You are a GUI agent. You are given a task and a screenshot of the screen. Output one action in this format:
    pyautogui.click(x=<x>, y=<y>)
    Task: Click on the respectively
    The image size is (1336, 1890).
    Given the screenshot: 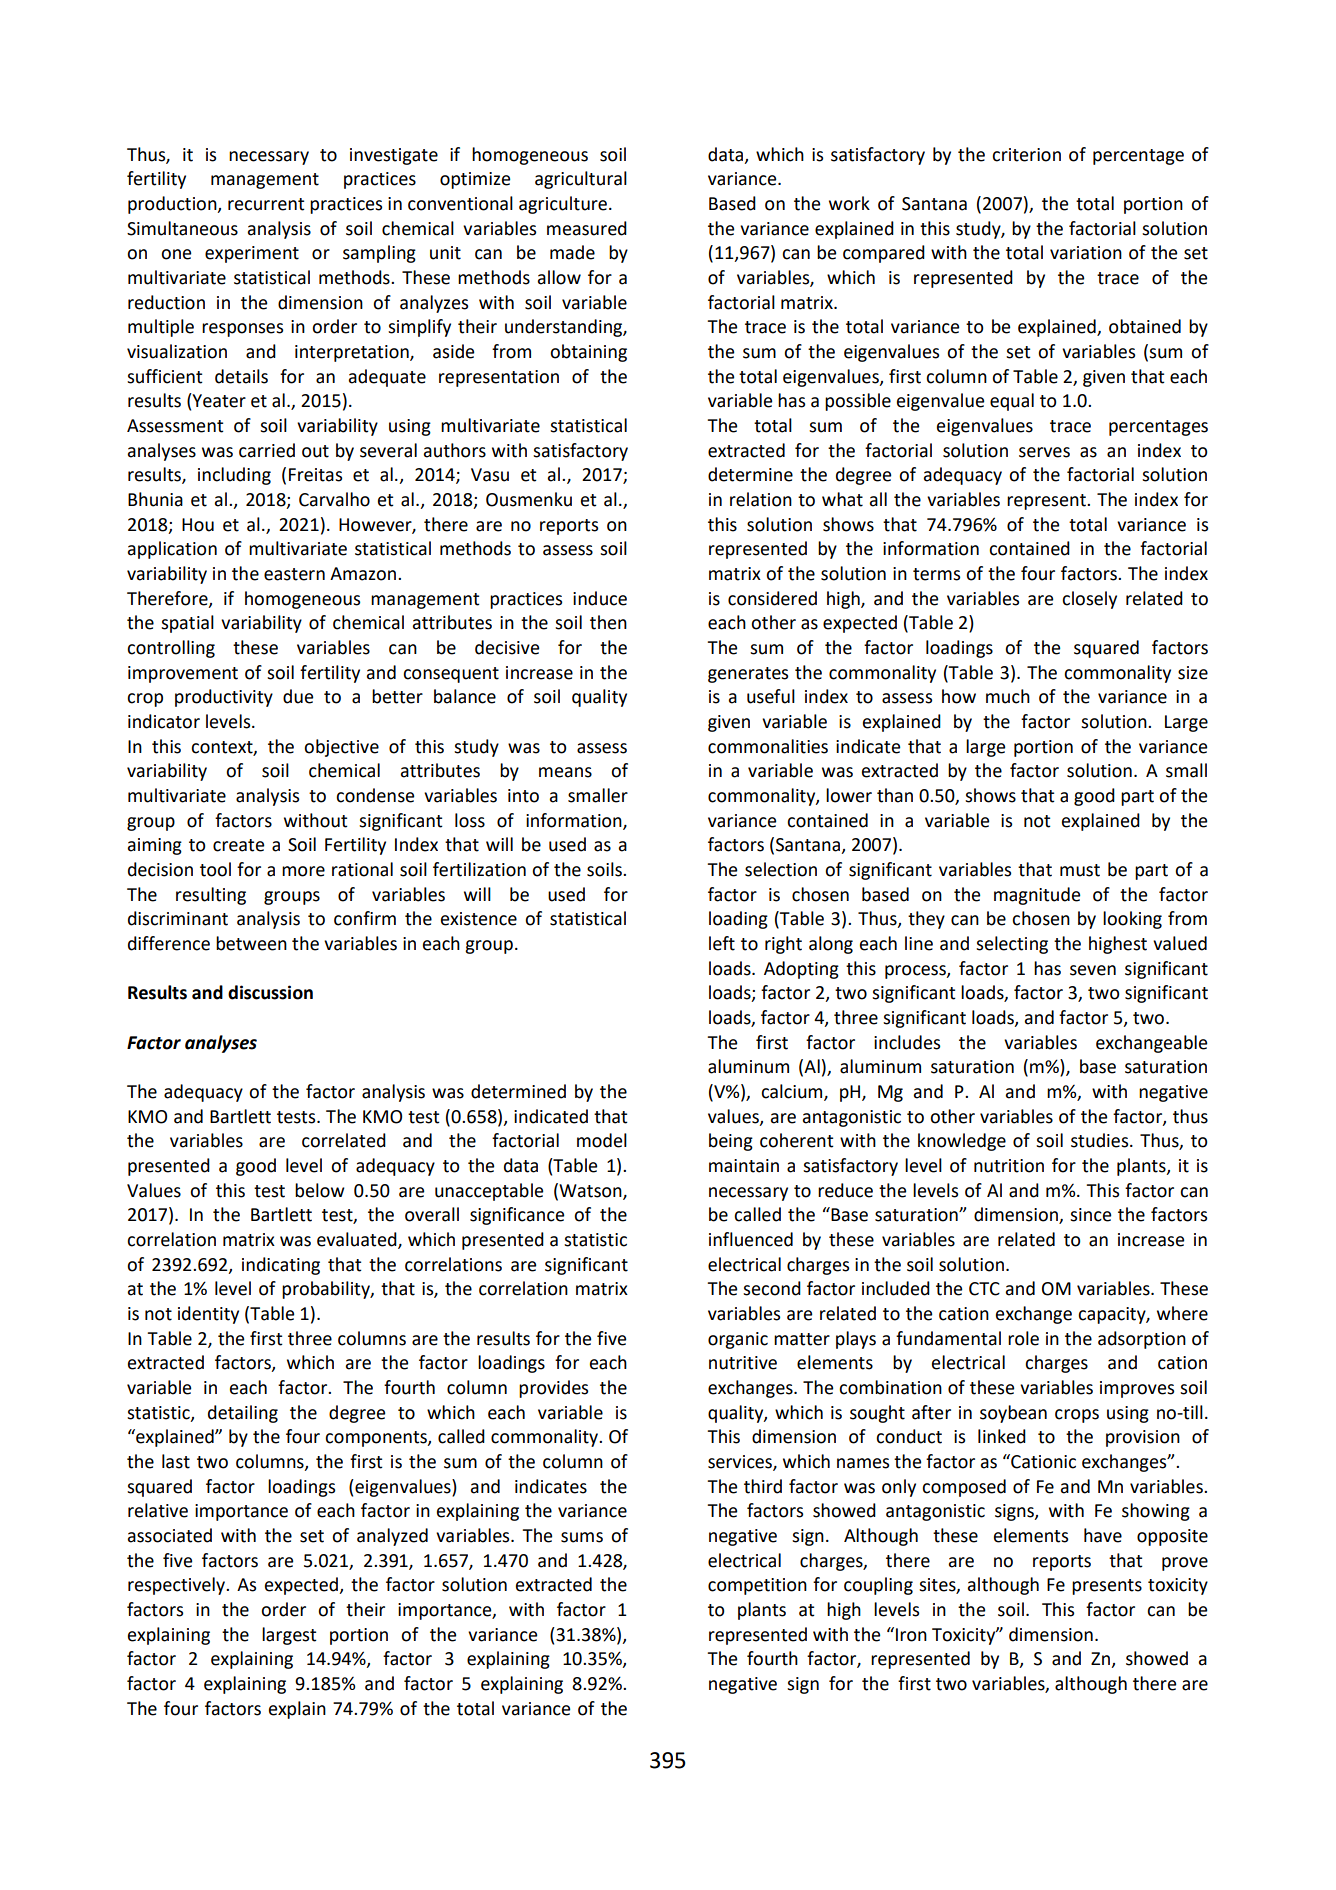 What is the action you would take?
    pyautogui.click(x=177, y=1586)
